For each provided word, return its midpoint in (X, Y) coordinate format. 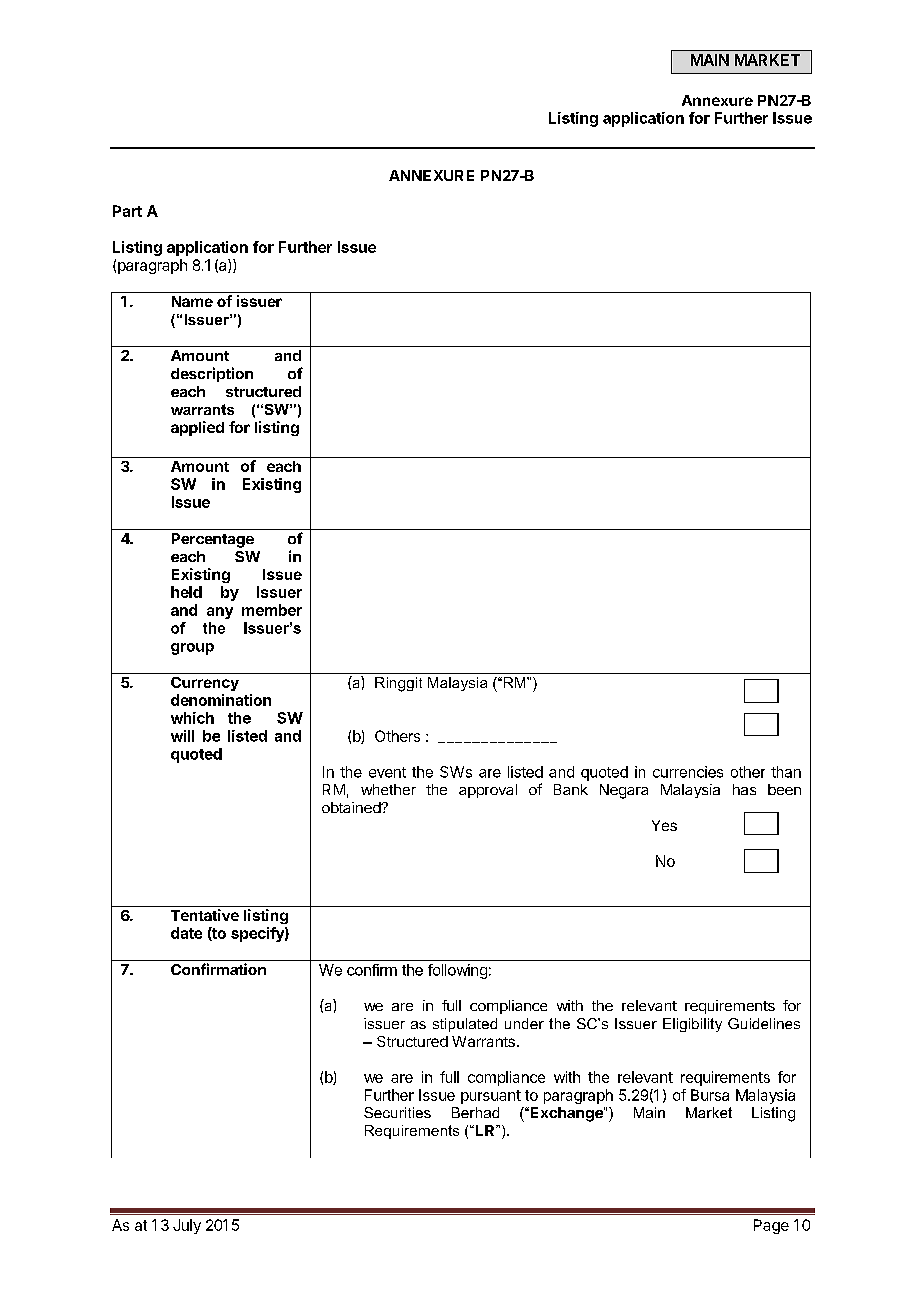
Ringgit (398, 684)
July (187, 1226)
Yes (664, 825)
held (186, 592)
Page (771, 1226)
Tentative (205, 915)
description (212, 374)
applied (197, 428)
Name (192, 301)
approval (488, 791)
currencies (688, 772)
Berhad (475, 1112)
